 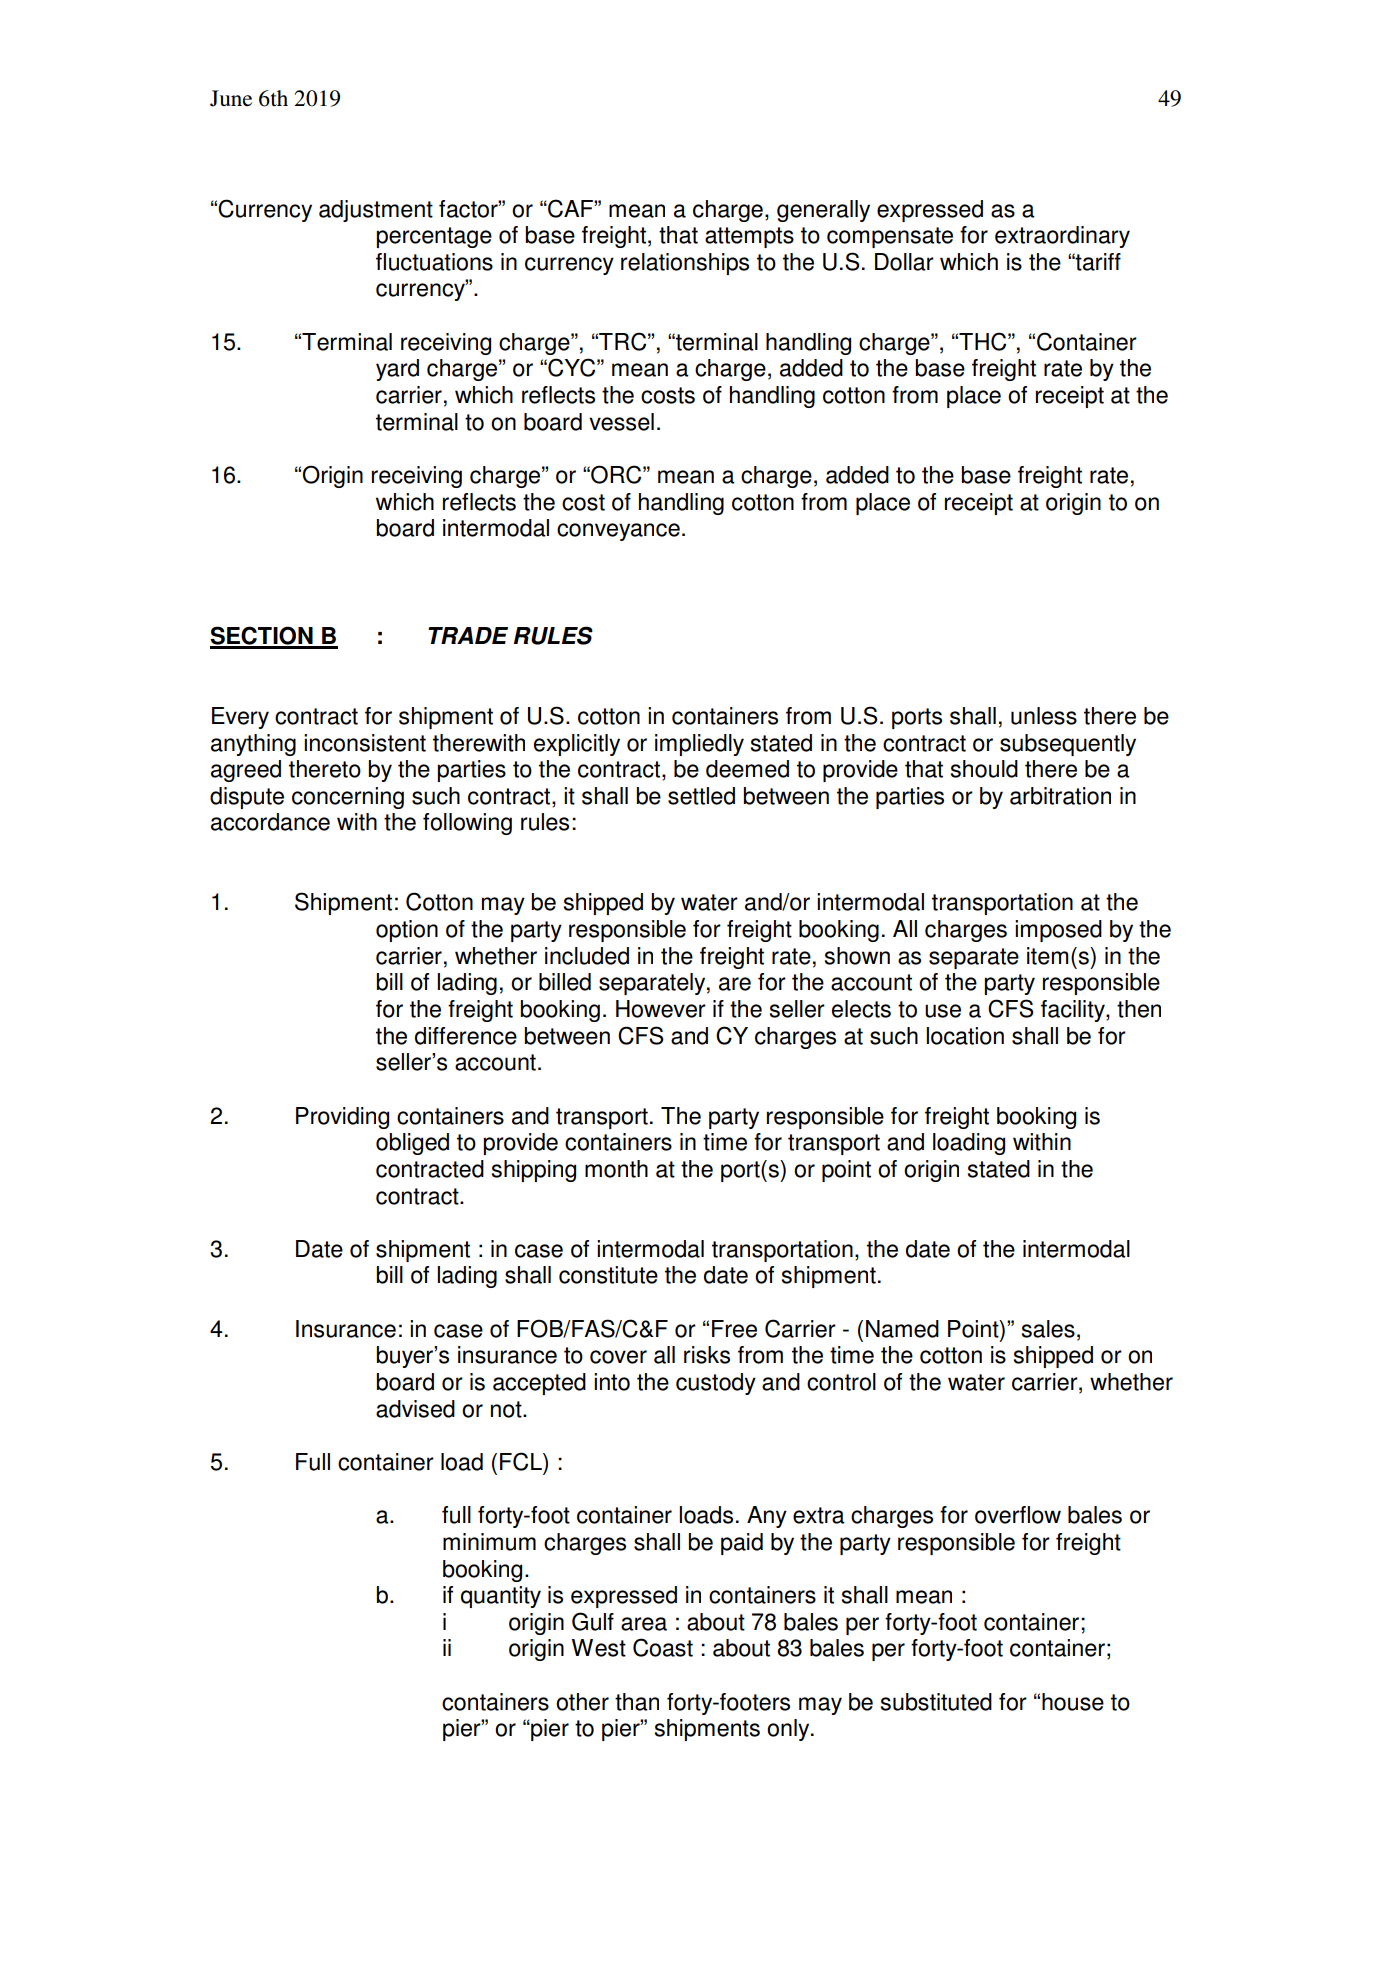 What do you see at coordinates (890, 237) in the image?
I see `compensate` at bounding box center [890, 237].
